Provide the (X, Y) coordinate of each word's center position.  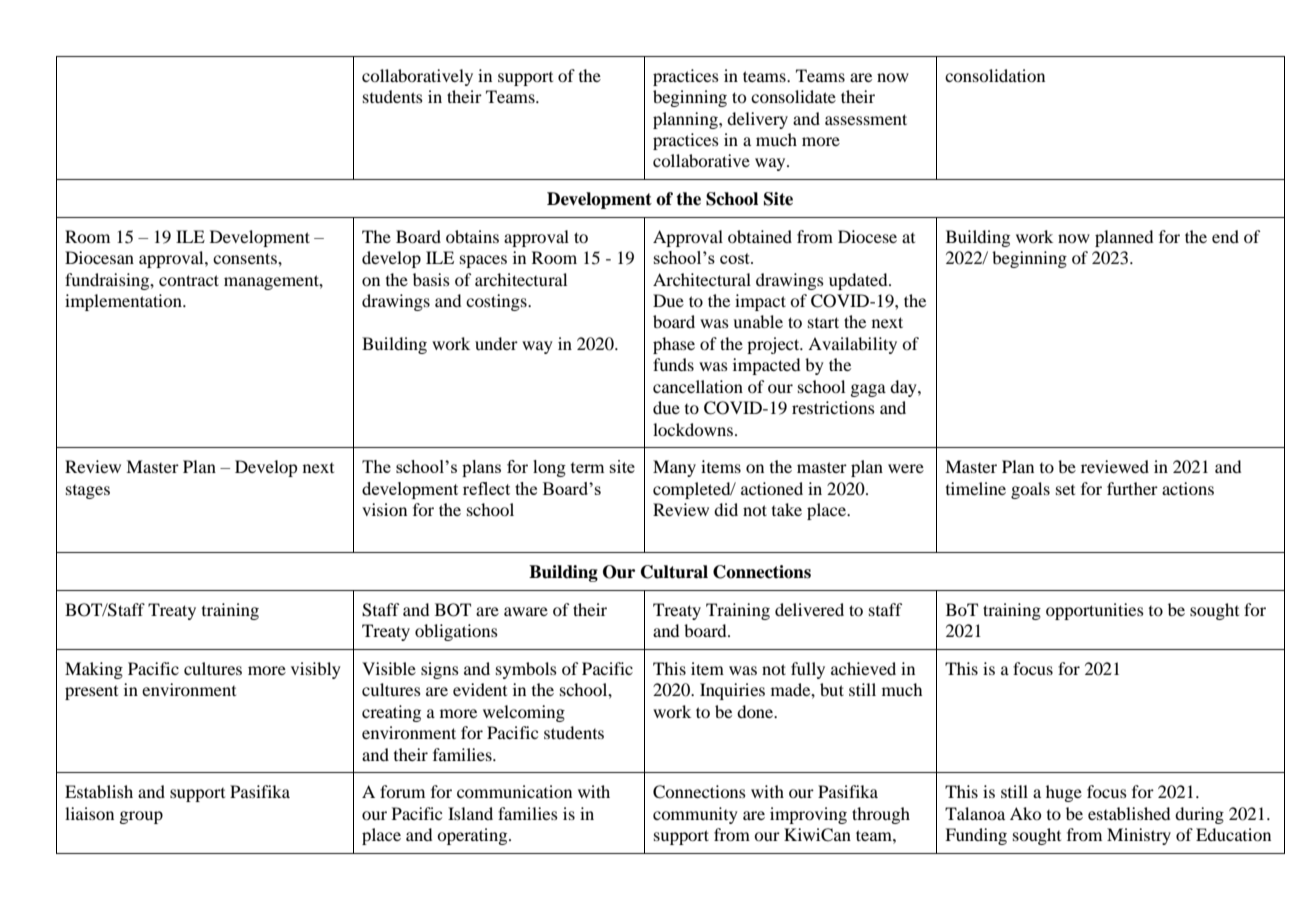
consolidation (995, 75)
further (1132, 488)
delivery (757, 120)
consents (246, 258)
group (141, 817)
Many (674, 468)
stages (88, 492)
